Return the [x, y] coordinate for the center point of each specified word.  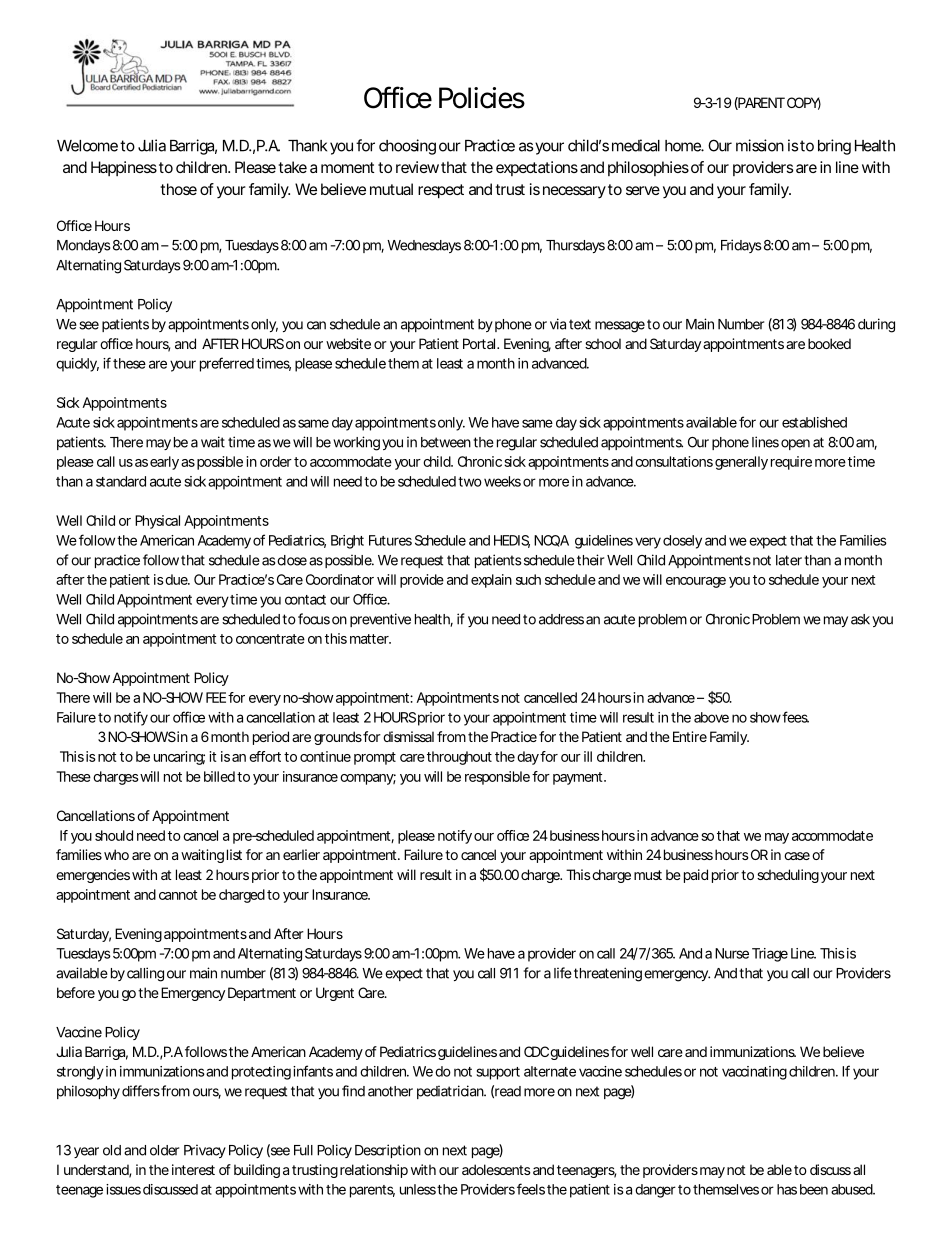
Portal [479, 343]
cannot [178, 895]
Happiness [124, 168]
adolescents [496, 1169]
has [787, 1189]
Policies [482, 98]
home [683, 146]
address [561, 619]
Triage [770, 955]
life [563, 973]
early [164, 463]
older [164, 1150]
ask [860, 619]
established [814, 422]
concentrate [270, 639]
